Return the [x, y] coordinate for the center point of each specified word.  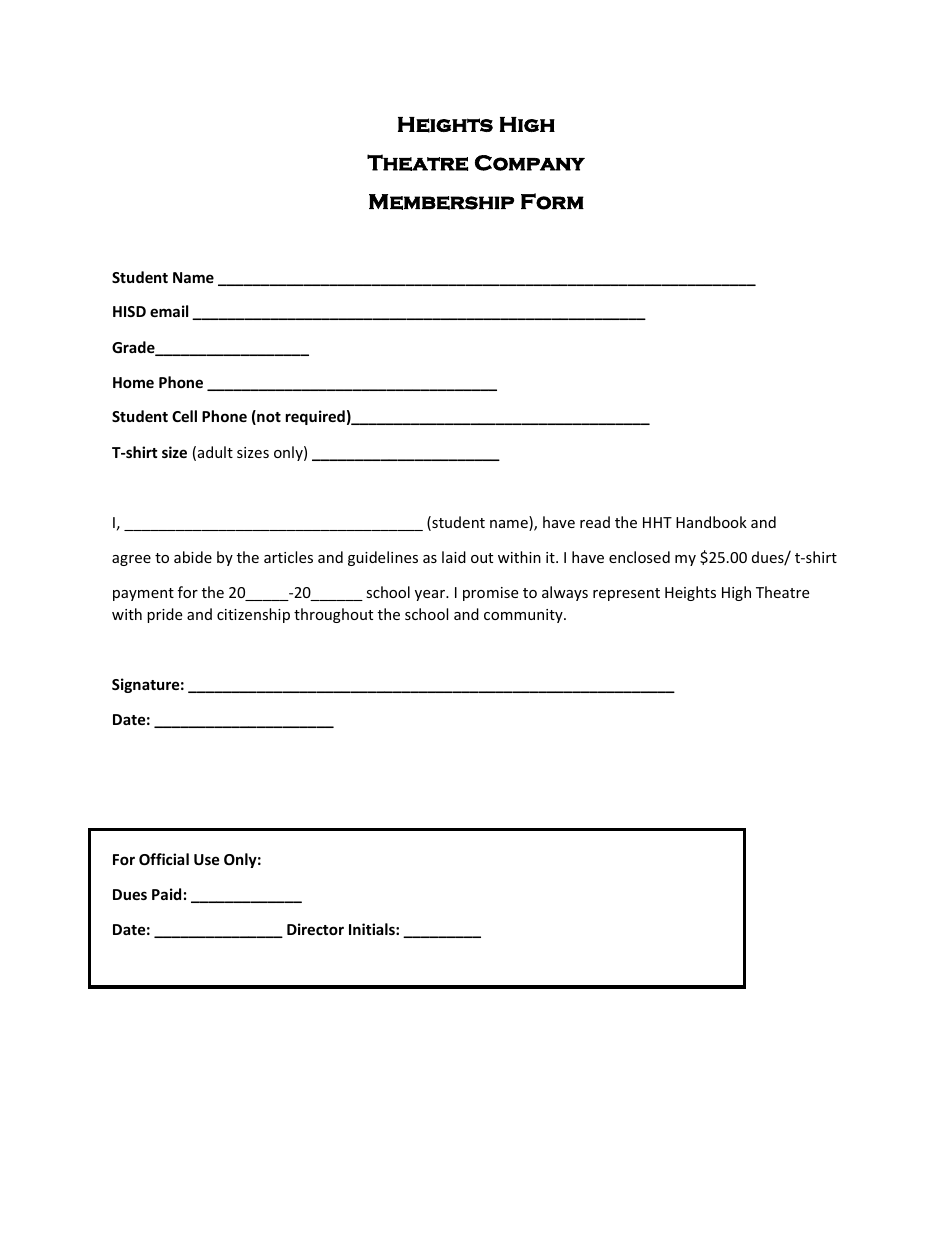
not [268, 417]
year [431, 595]
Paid [166, 894]
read [595, 522]
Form [552, 201]
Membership [441, 202]
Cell [184, 416]
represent [626, 594]
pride [164, 615]
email [169, 311]
